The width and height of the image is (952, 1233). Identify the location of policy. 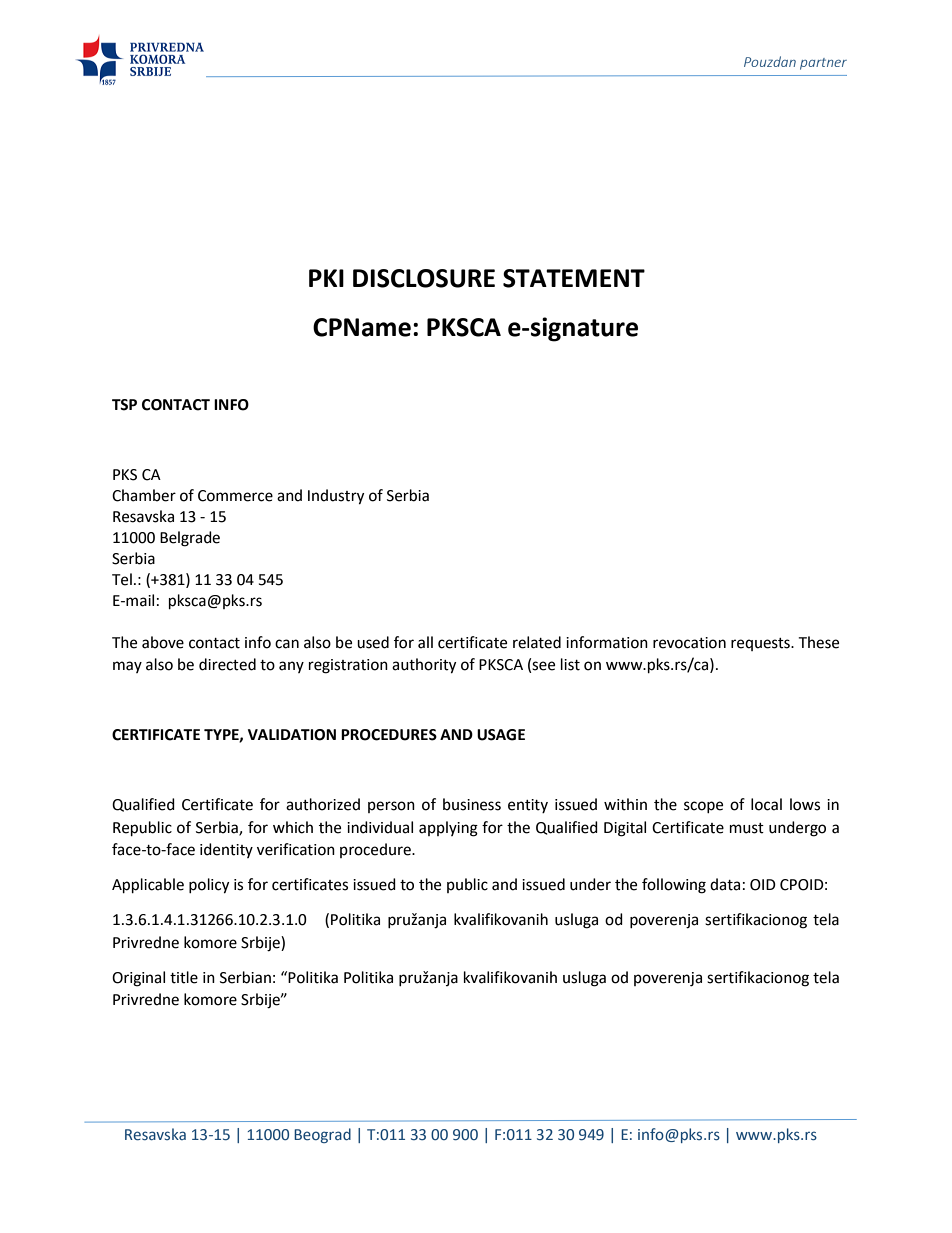
(209, 886).
